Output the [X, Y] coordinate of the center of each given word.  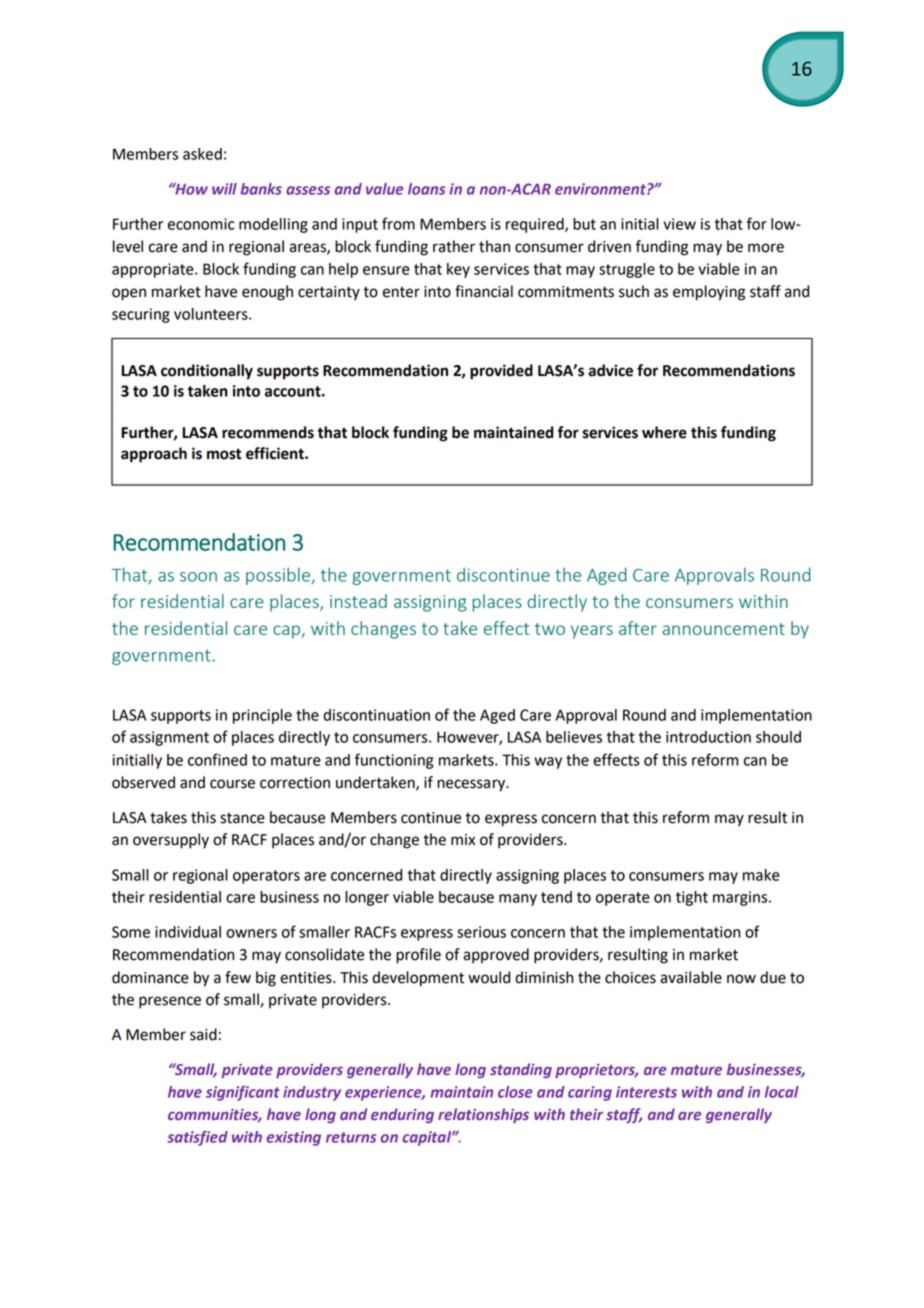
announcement [723, 629]
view [679, 224]
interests [646, 1092]
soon [198, 577]
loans [427, 189]
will [224, 189]
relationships [483, 1115]
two [550, 629]
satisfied [197, 1138]
